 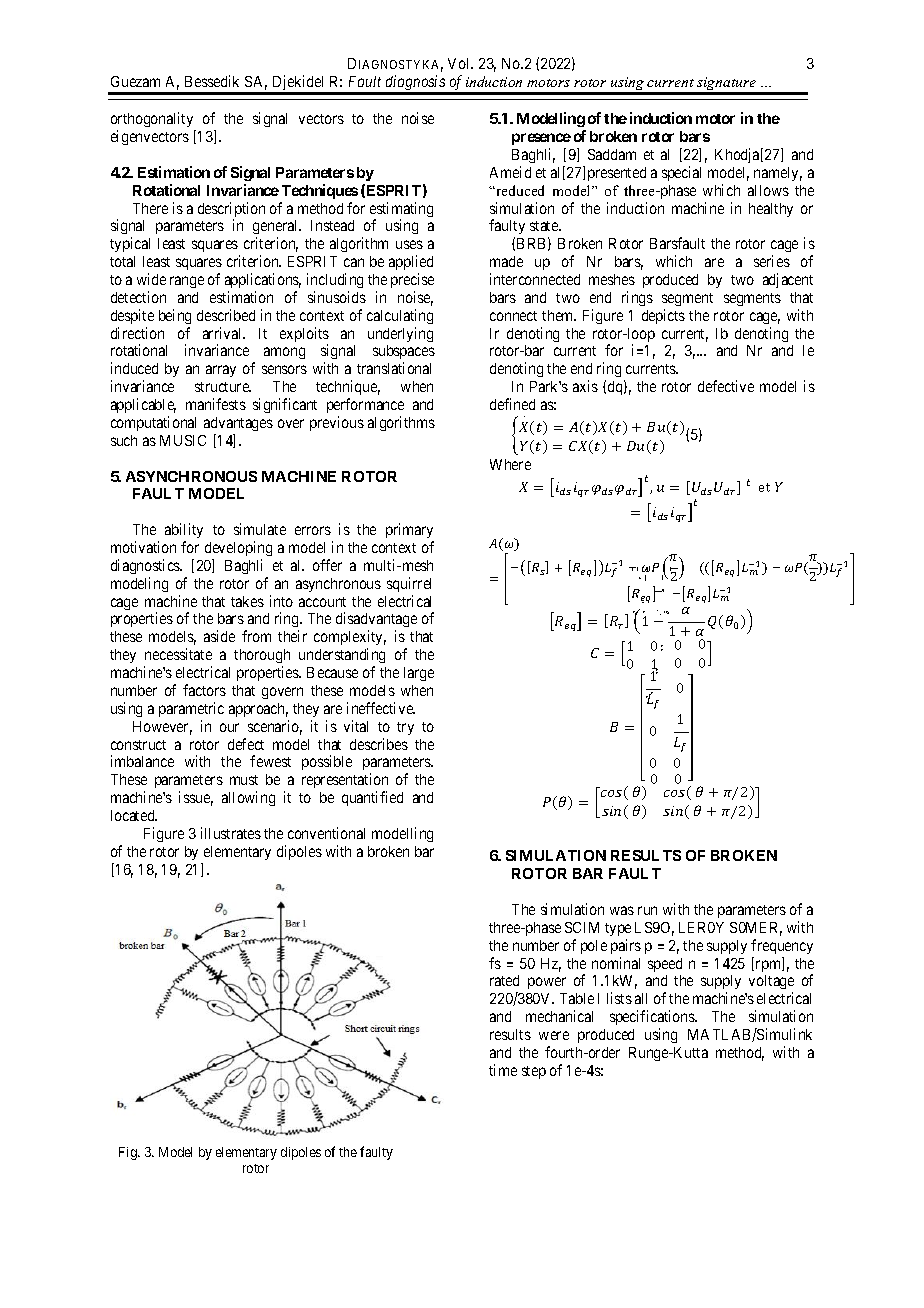 I want to click on disadvantage, so click(x=376, y=621).
